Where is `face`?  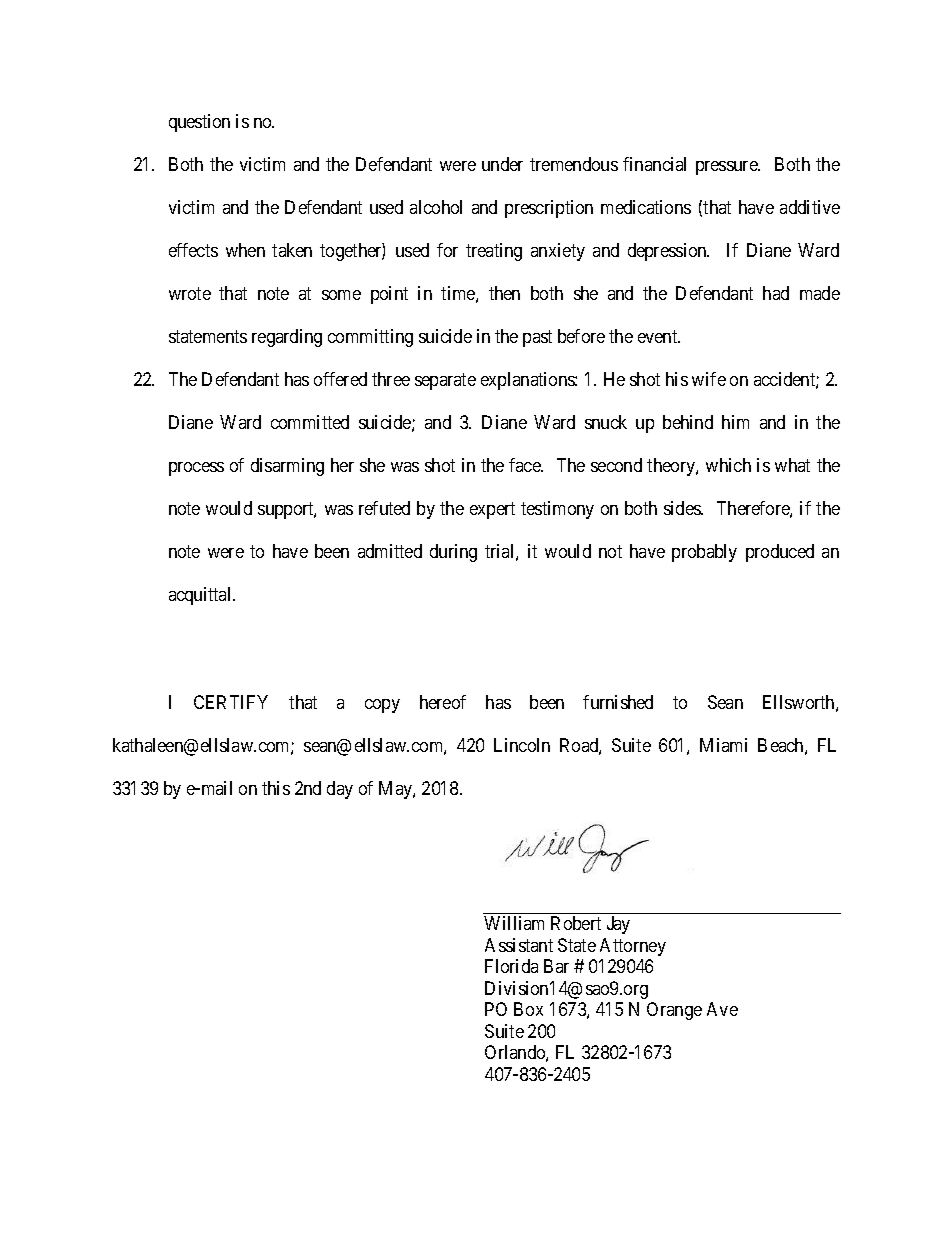
face is located at coordinates (526, 465).
